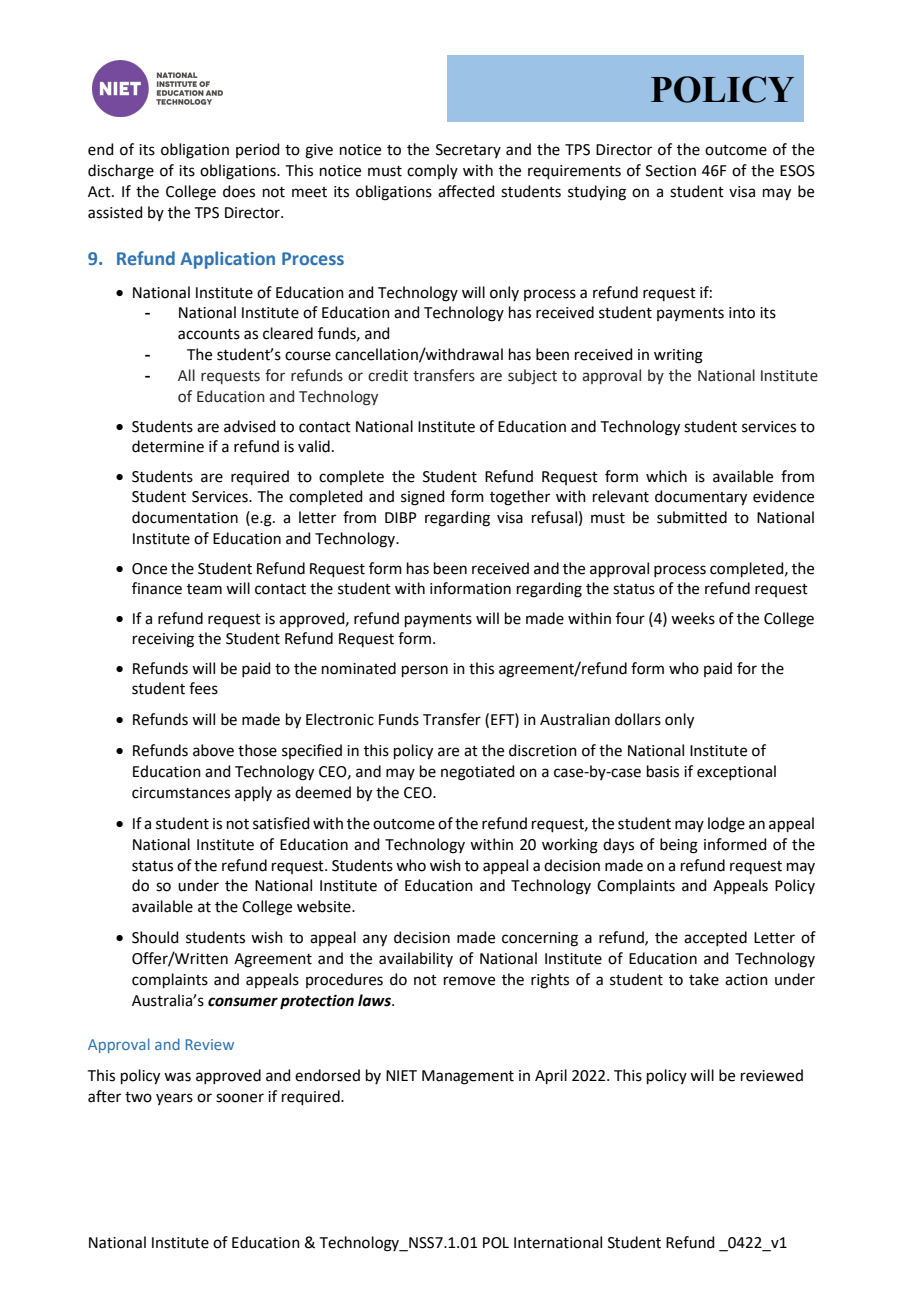 This page has height=1308, width=924. I want to click on comply, so click(432, 171).
